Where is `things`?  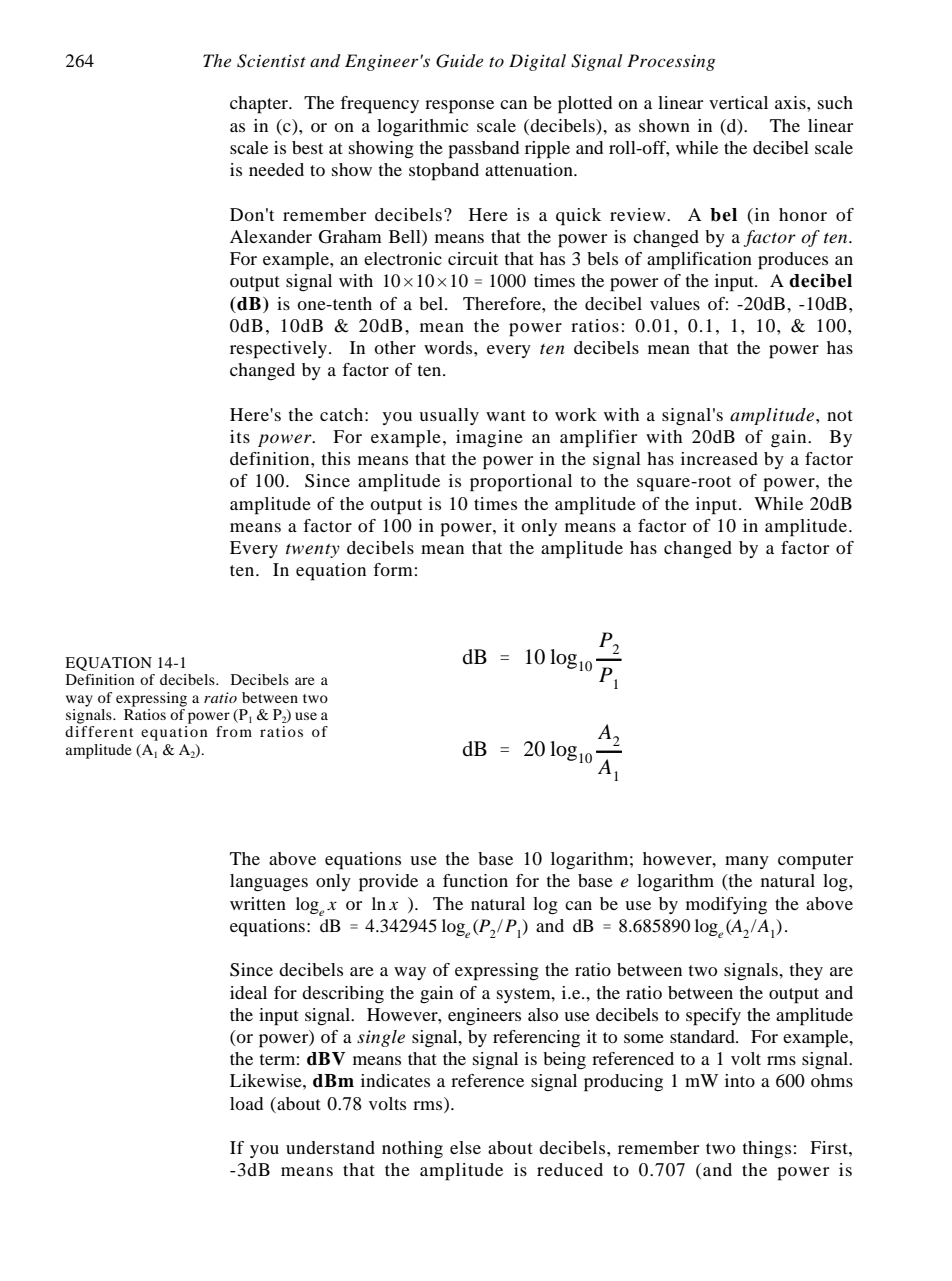
things is located at coordinates (767, 1149).
